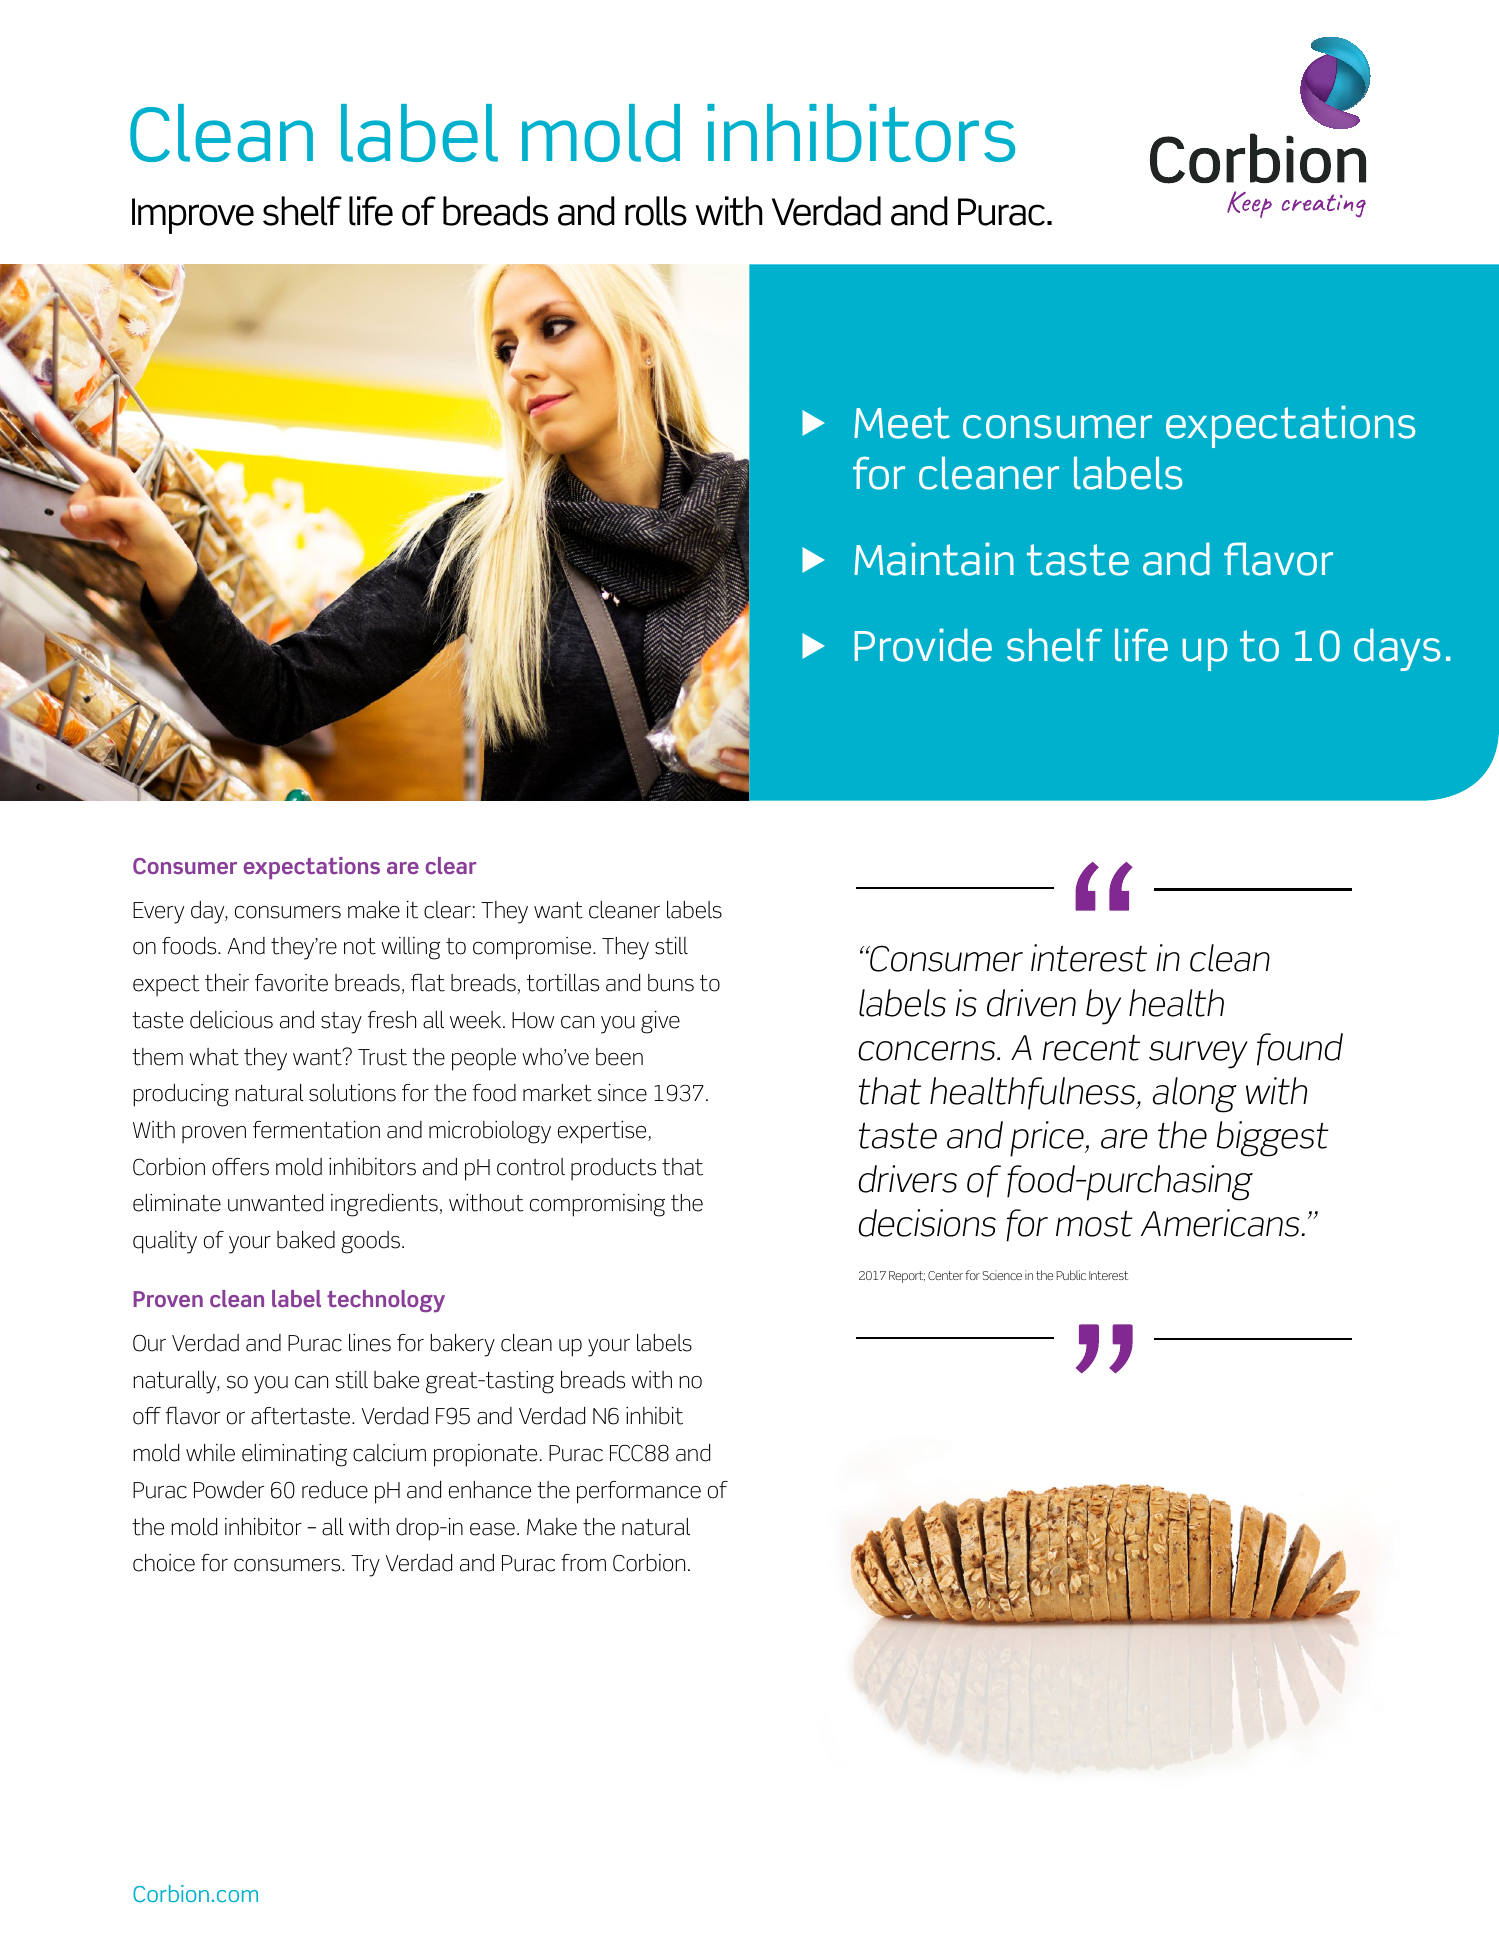 This page has width=1499, height=1939. Describe the element at coordinates (1397, 649) in the page. I see `days` at that location.
